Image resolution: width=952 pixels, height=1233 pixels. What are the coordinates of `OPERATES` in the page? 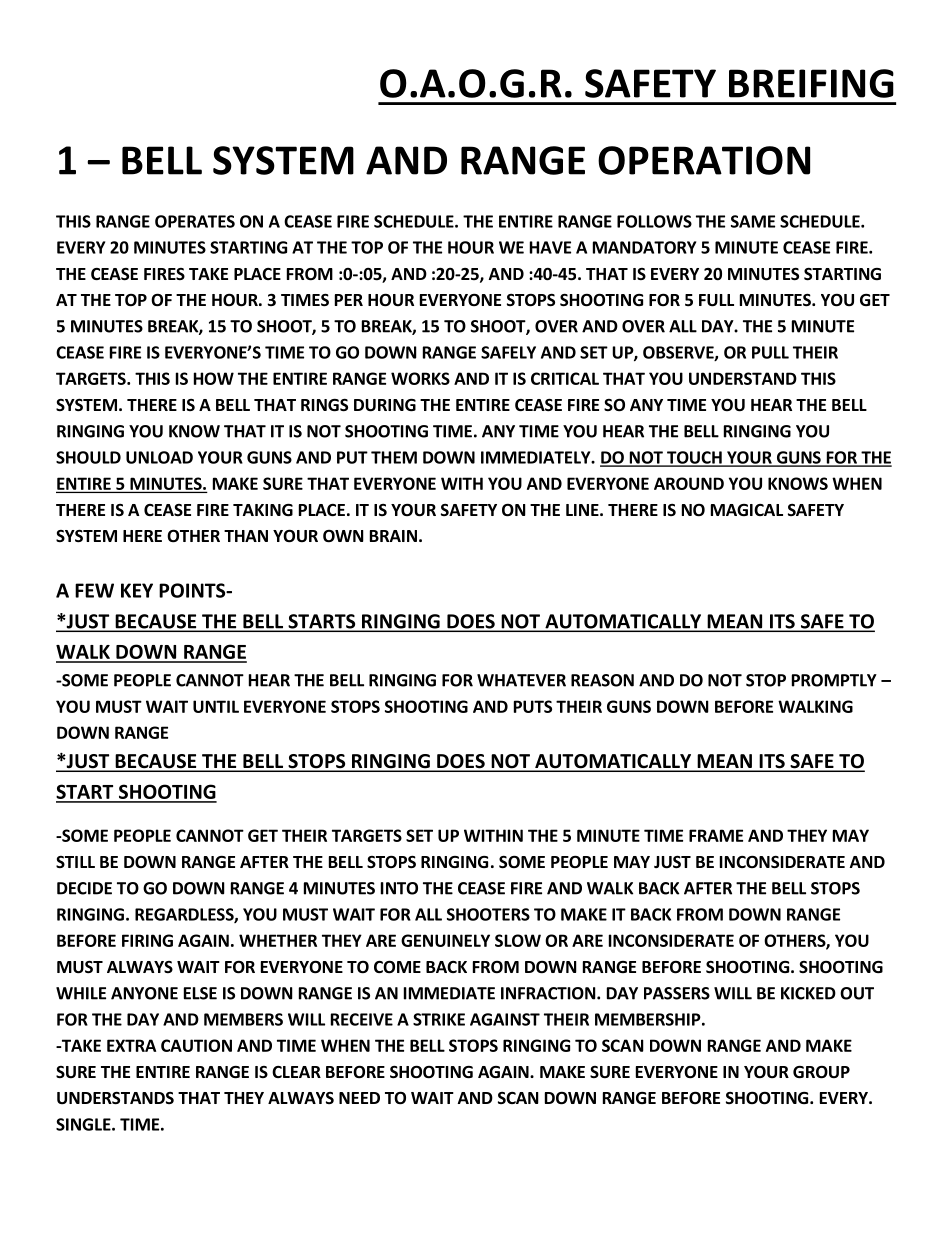 It's located at (195, 221).
